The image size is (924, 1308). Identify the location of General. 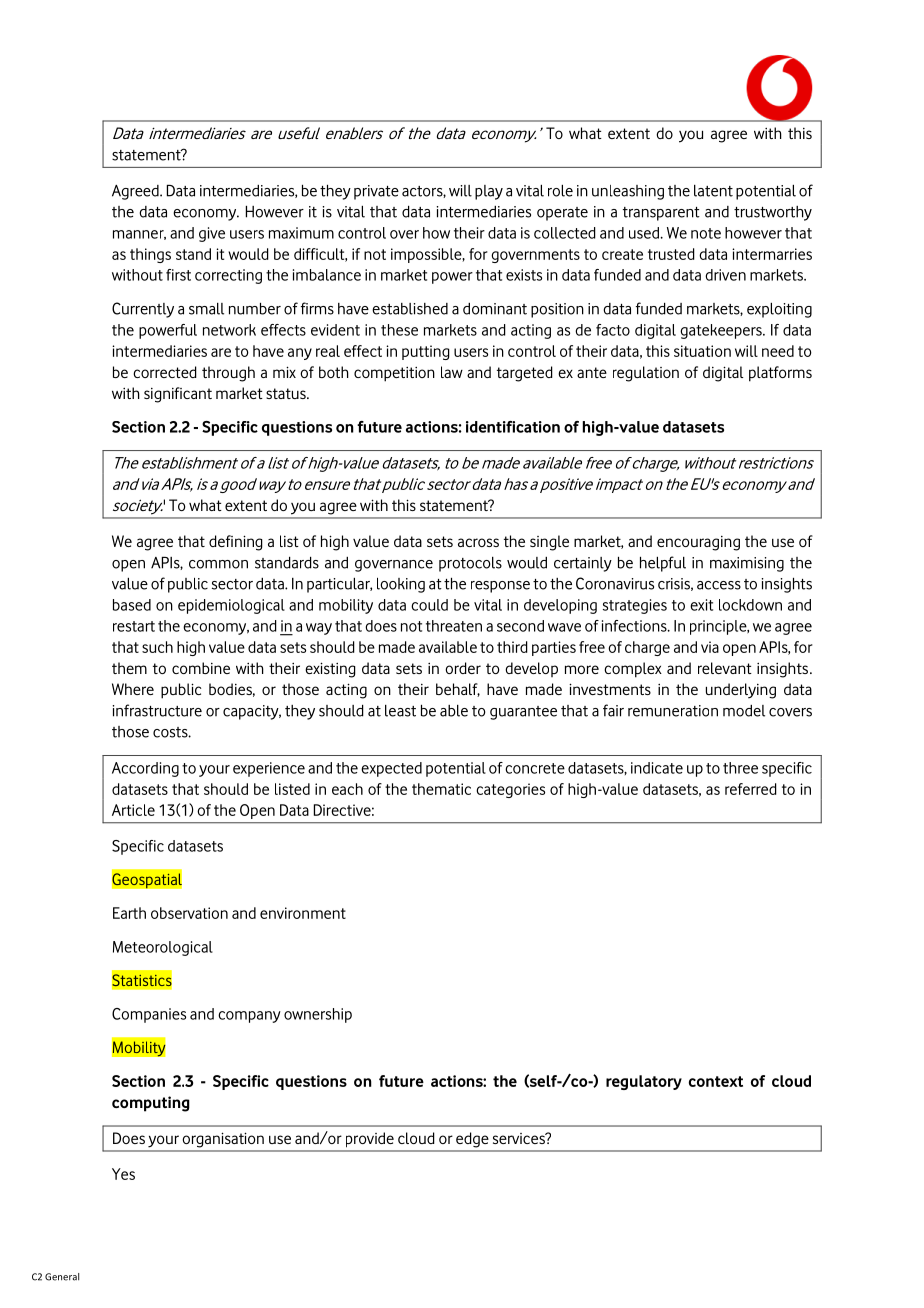
(62, 1277).
